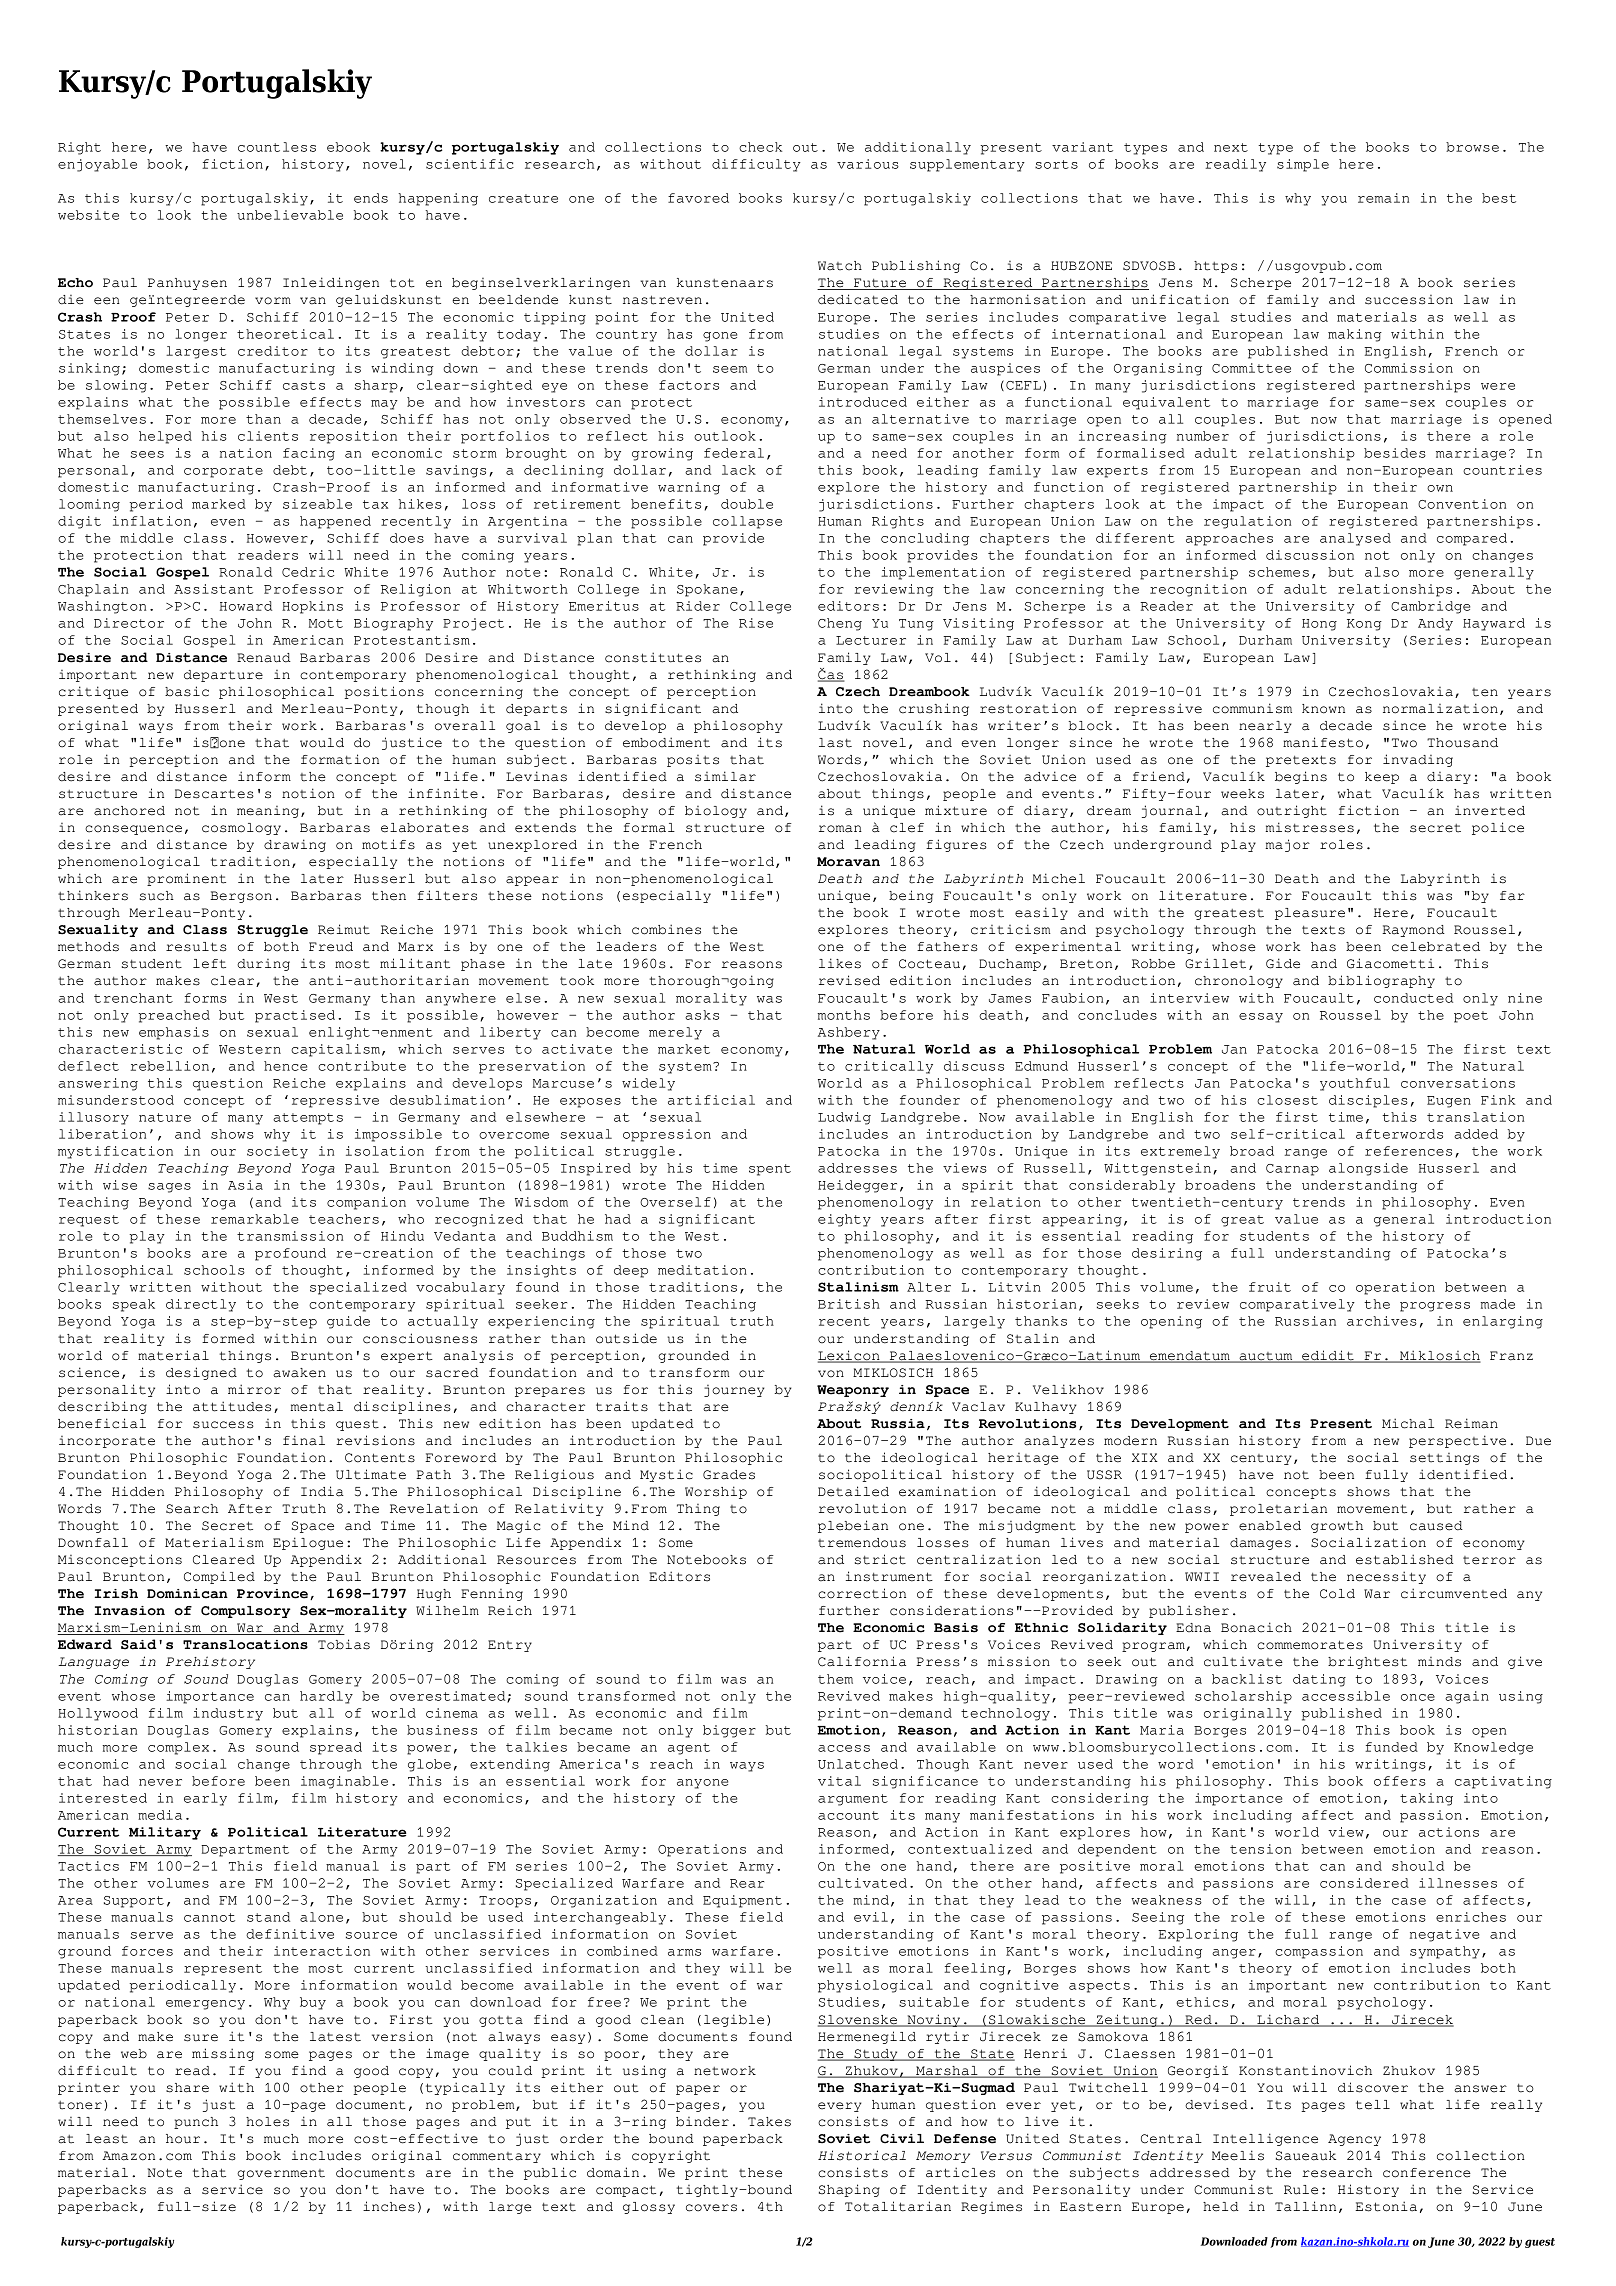 This page has width=1616, height=2286. Describe the element at coordinates (281, 2174) in the page. I see `government` at that location.
